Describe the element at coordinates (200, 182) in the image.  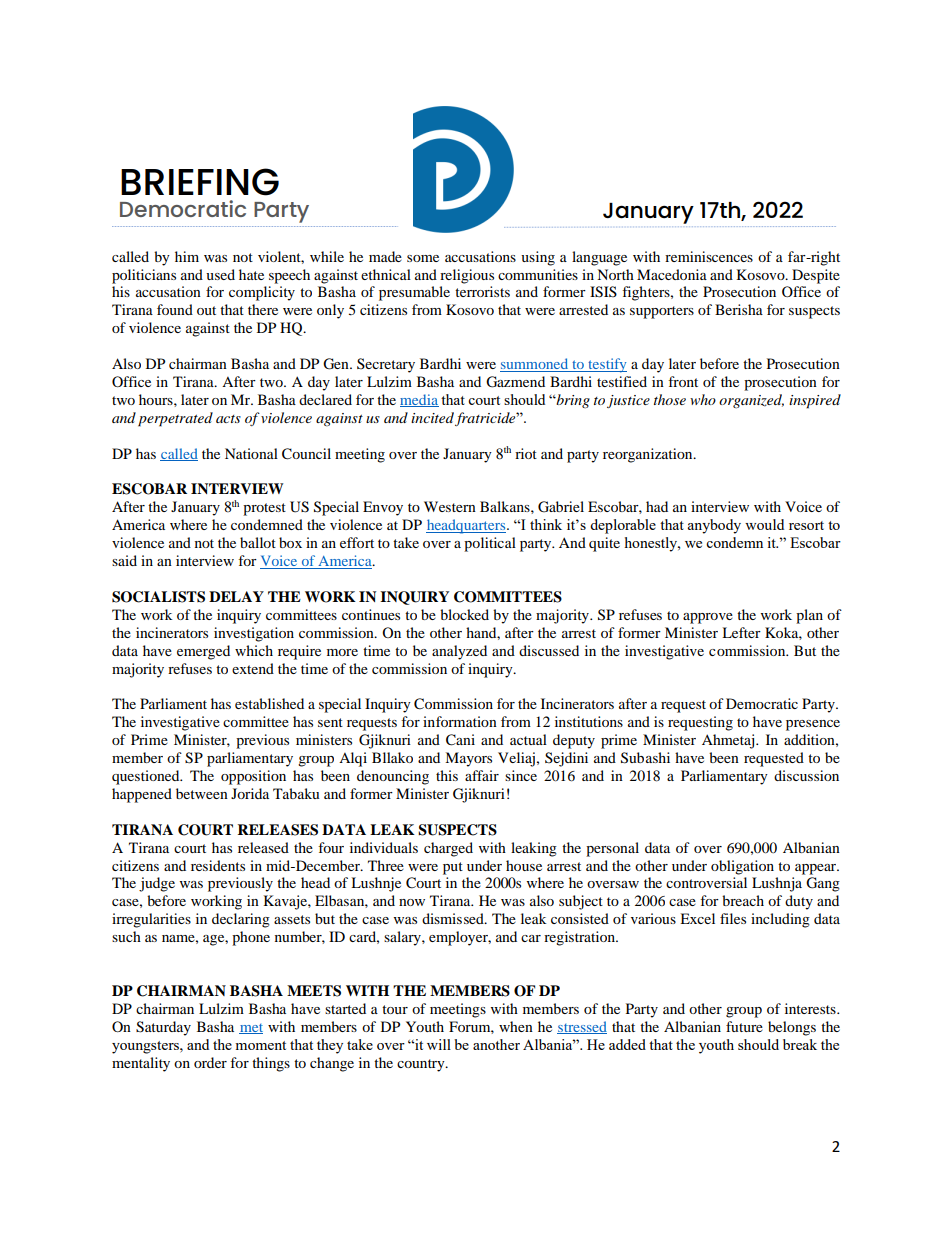
I see `BRIEFING` at that location.
